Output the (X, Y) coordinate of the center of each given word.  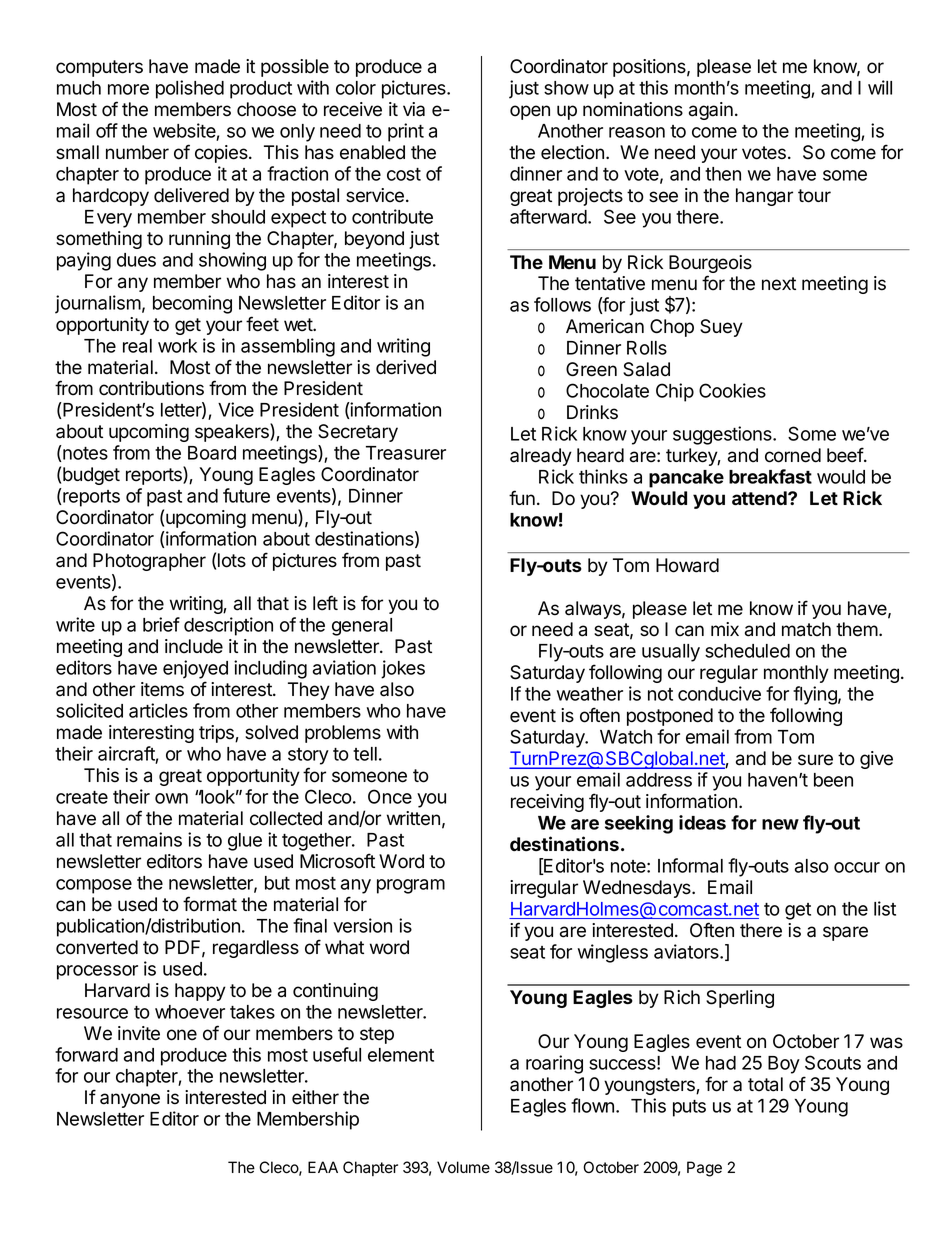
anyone (130, 1100)
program (411, 886)
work (177, 346)
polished (190, 89)
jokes (403, 669)
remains (149, 839)
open (530, 112)
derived (406, 367)
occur (857, 867)
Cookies (732, 390)
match (806, 629)
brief (161, 624)
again (711, 111)
